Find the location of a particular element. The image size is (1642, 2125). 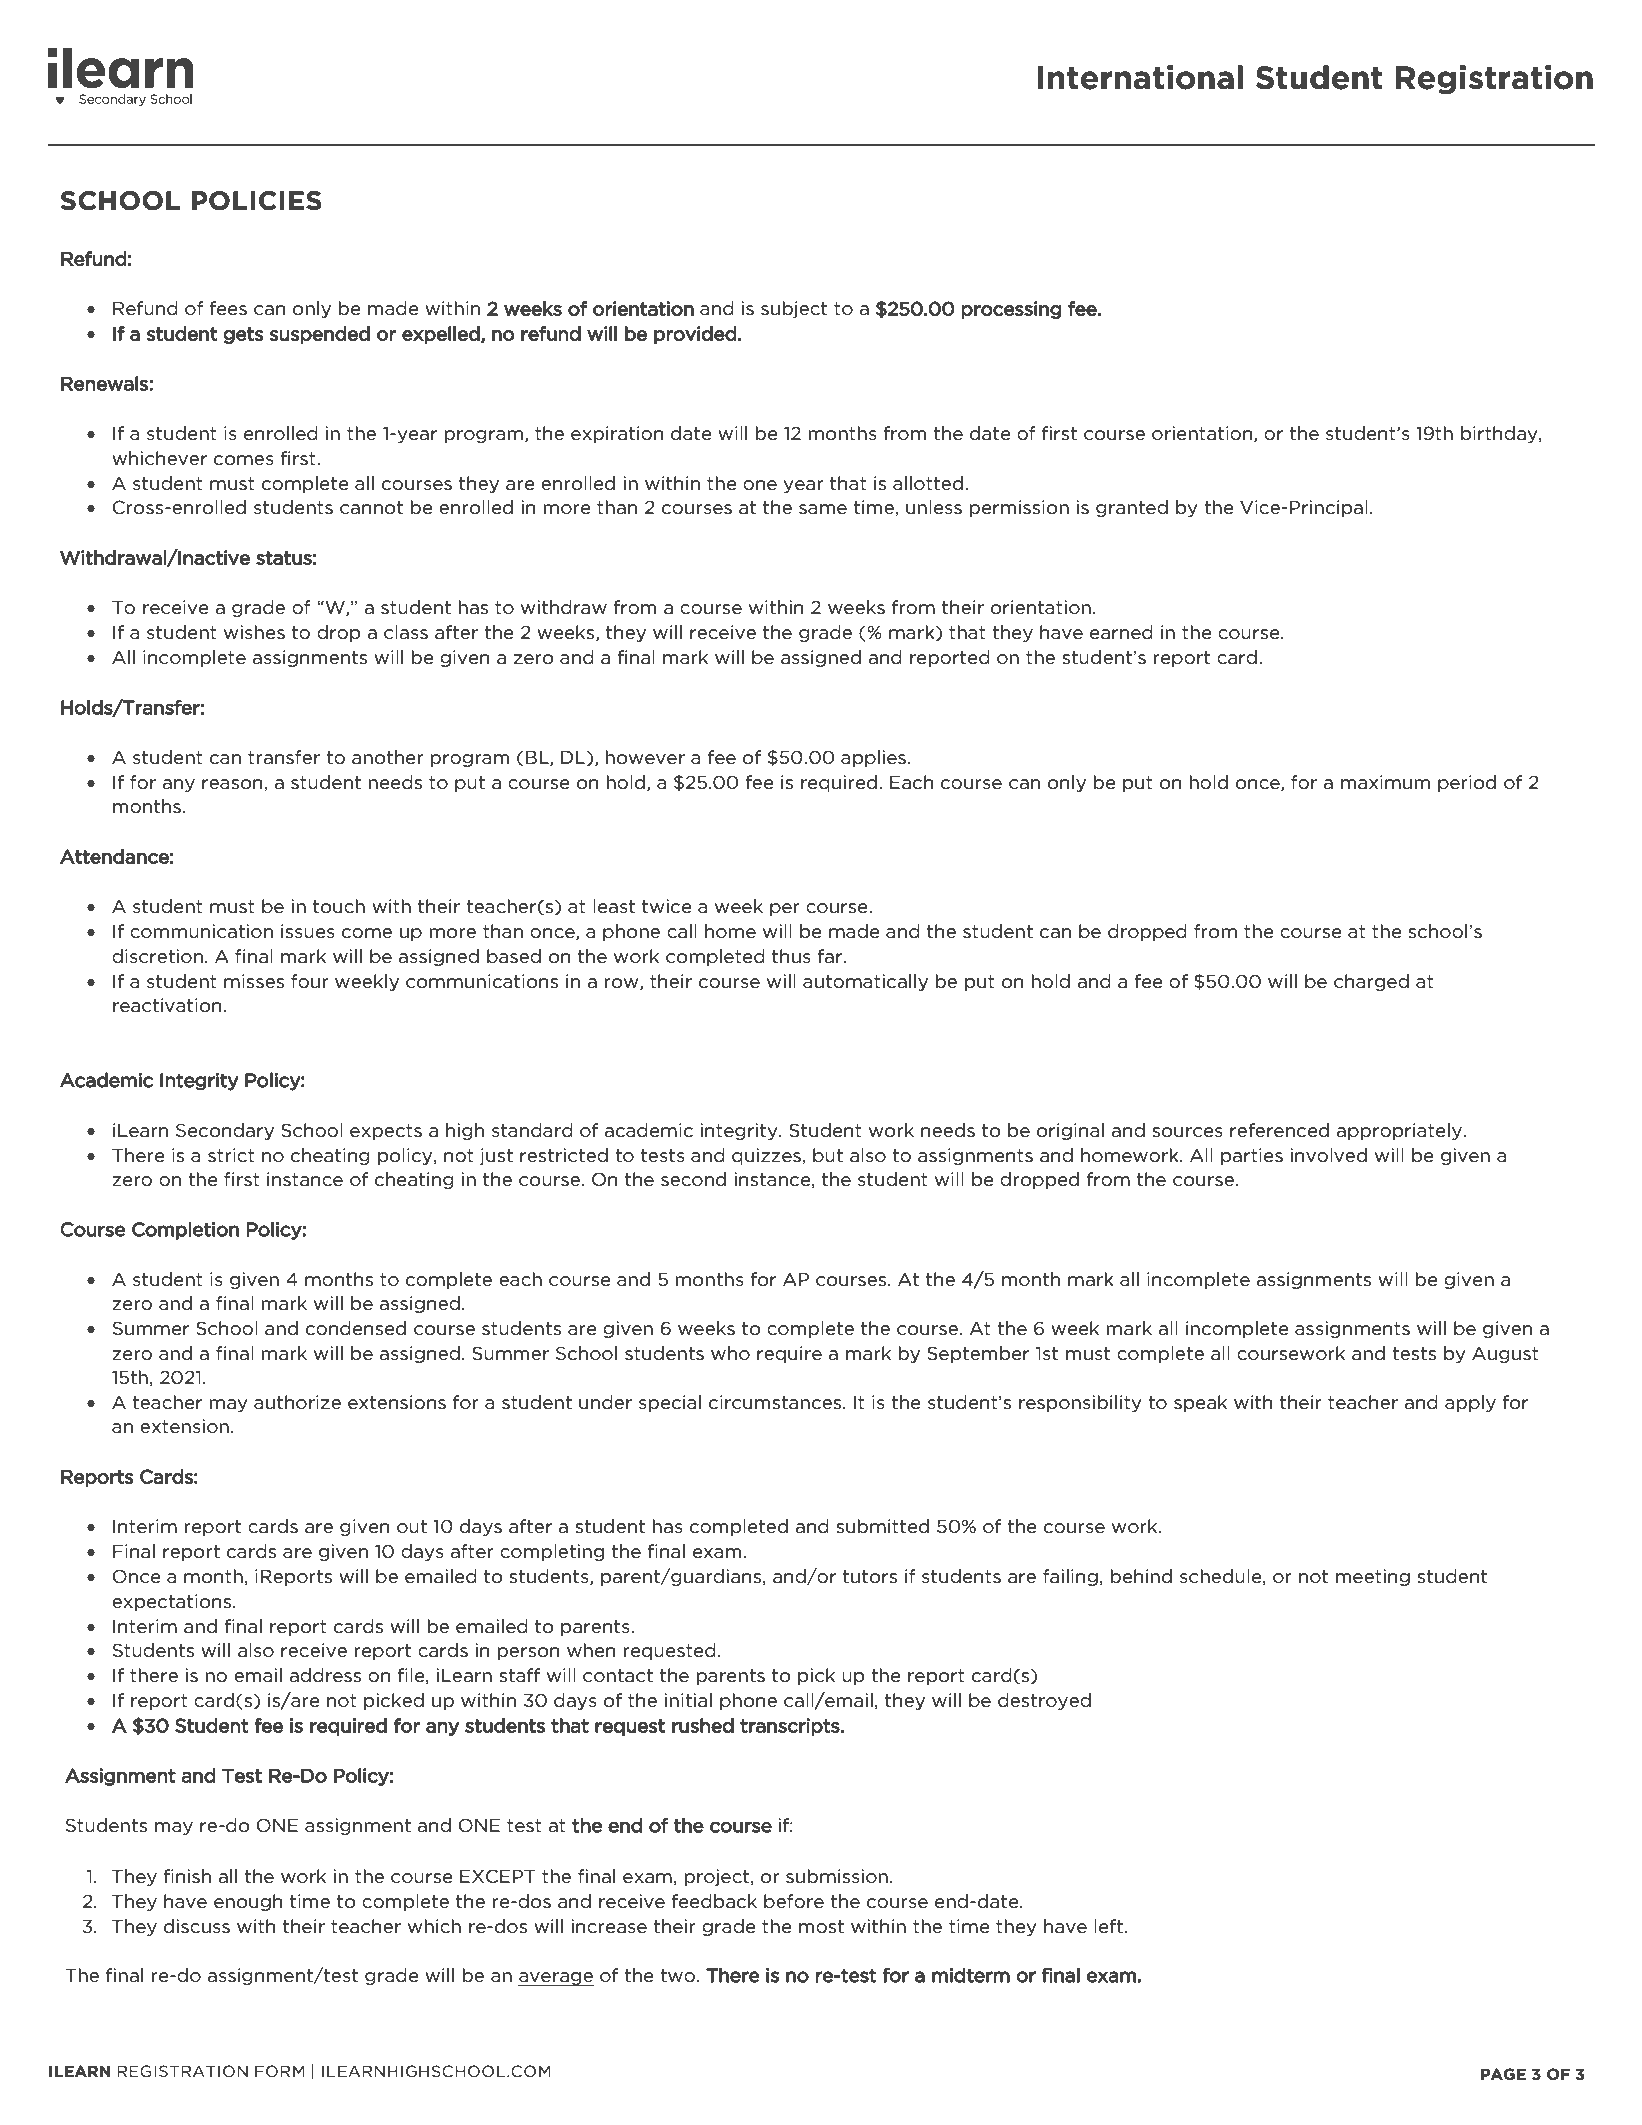

subject is located at coordinates (794, 309).
